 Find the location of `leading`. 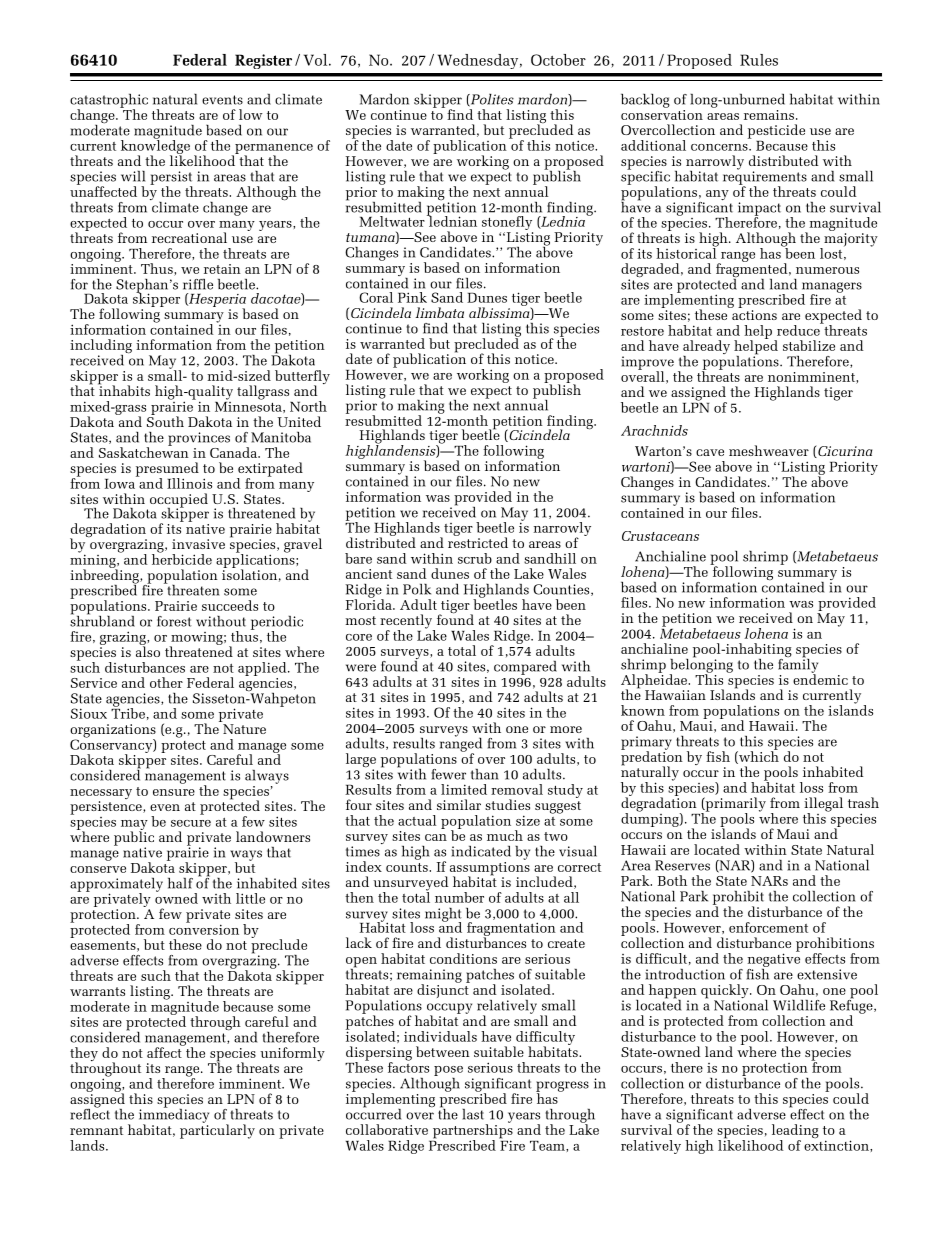

leading is located at coordinates (795, 1132).
